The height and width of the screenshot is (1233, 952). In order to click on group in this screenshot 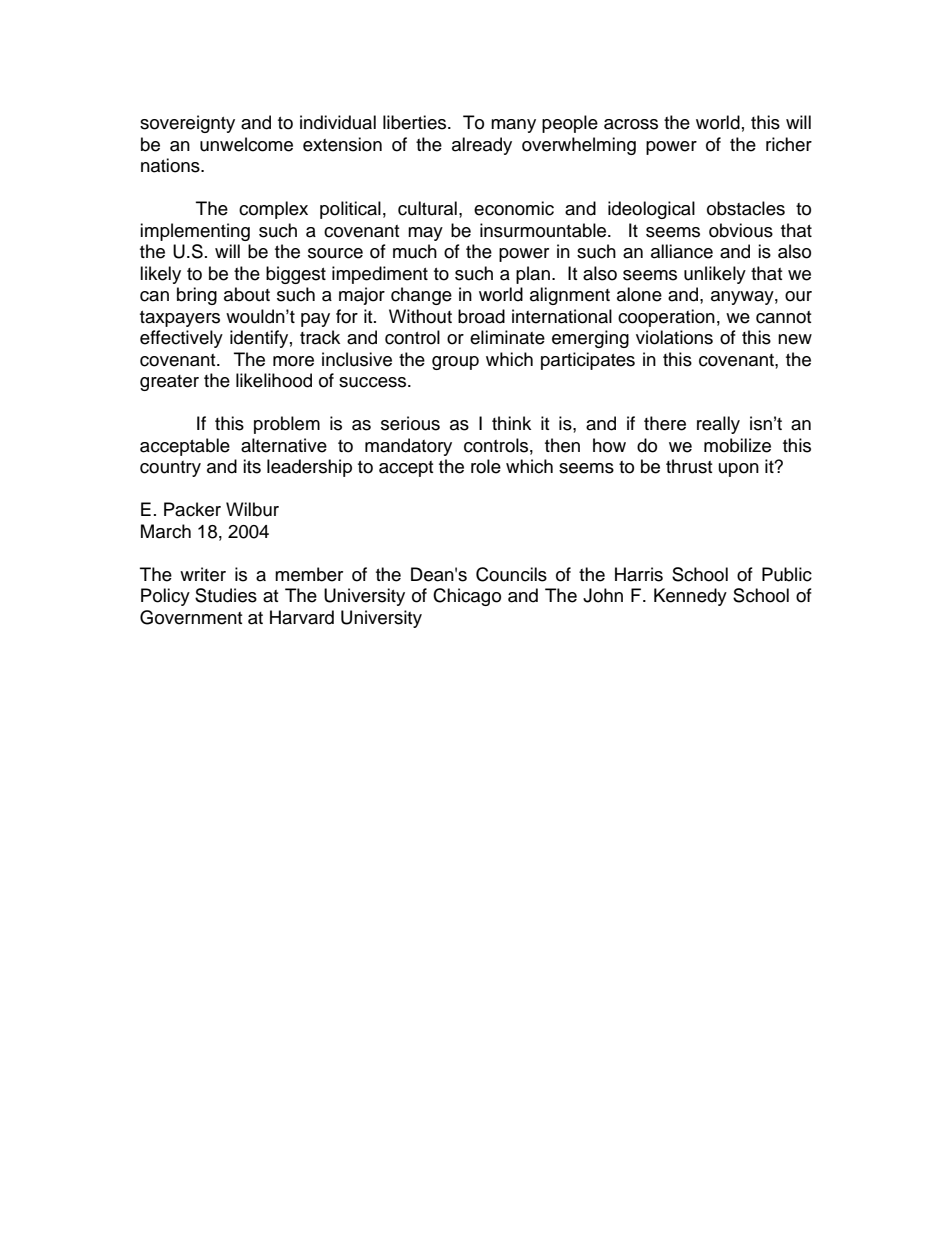, I will do `click(455, 363)`.
